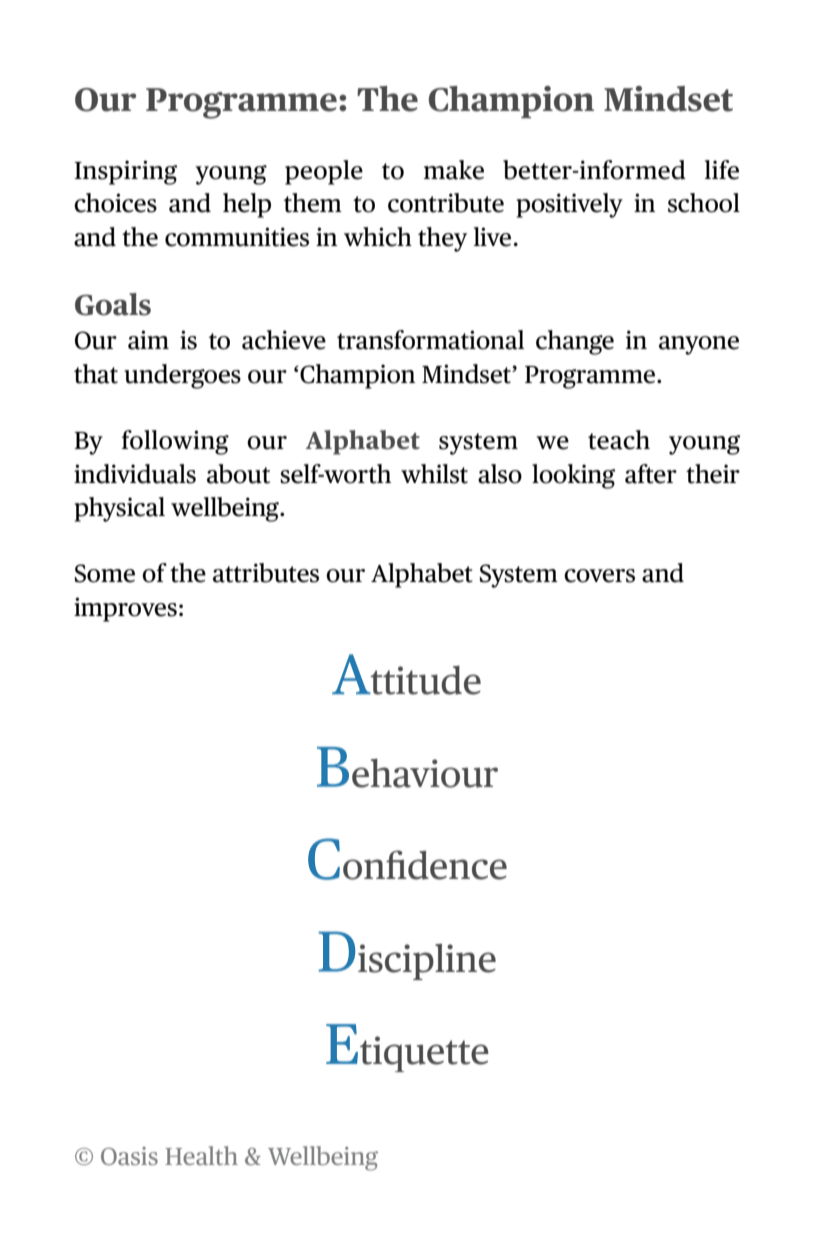  I want to click on after, so click(651, 474).
